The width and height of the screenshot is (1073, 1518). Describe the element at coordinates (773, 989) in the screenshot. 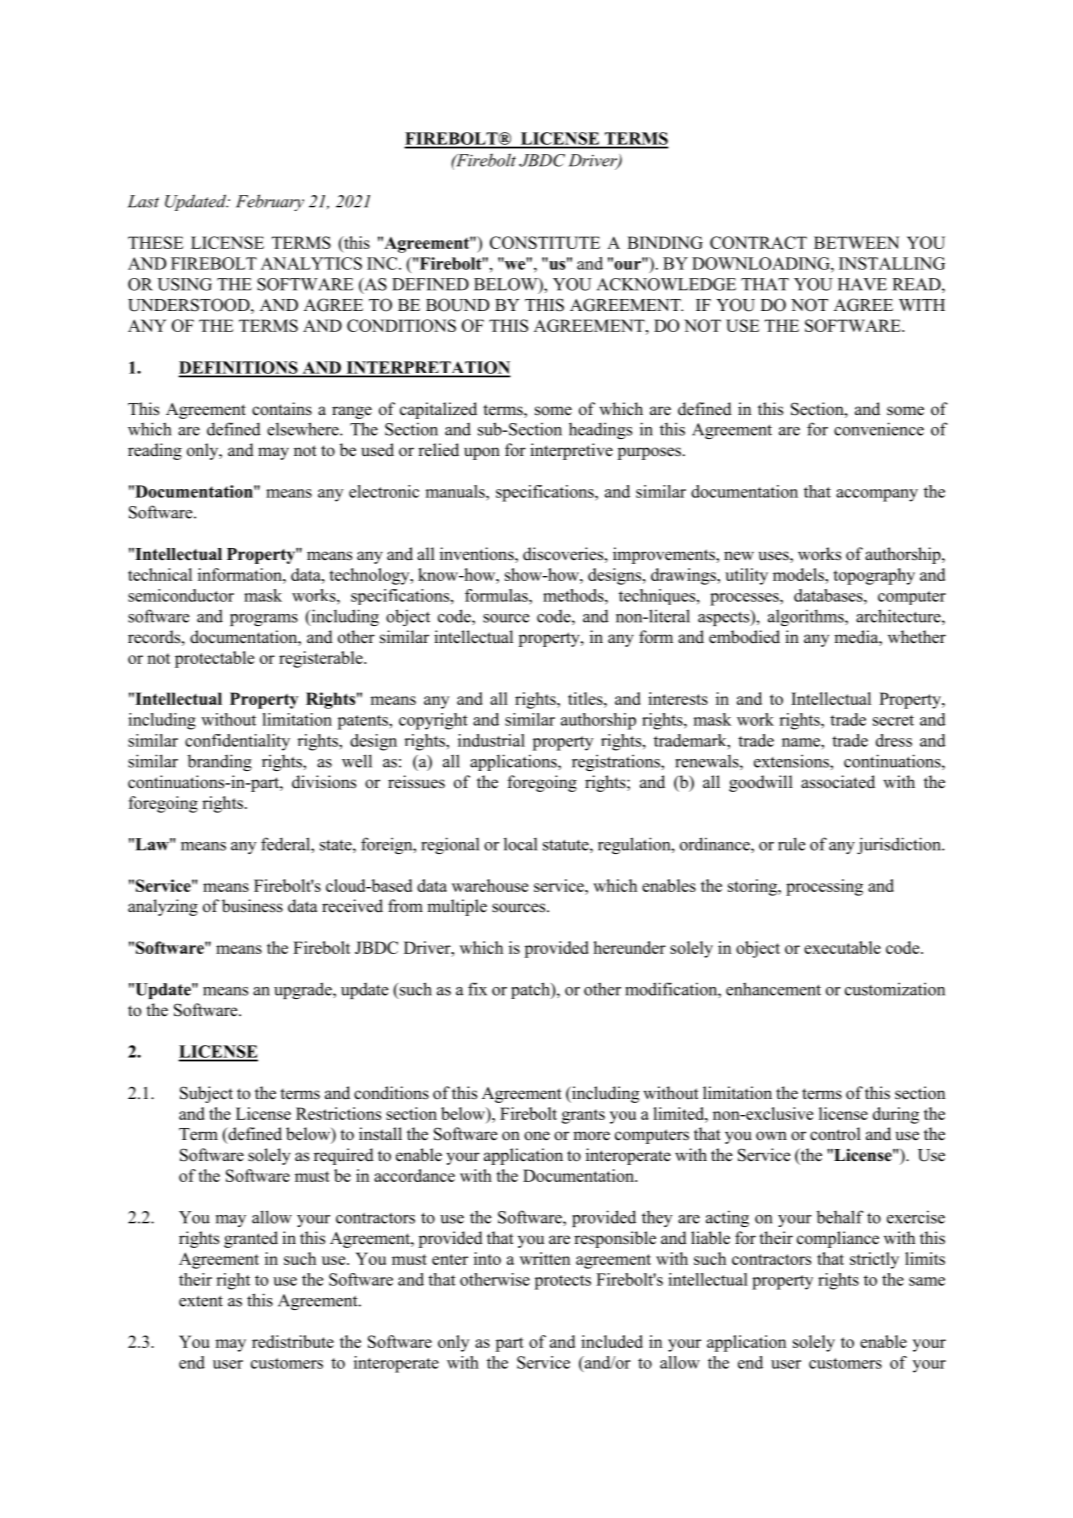

I see `enhancement` at that location.
